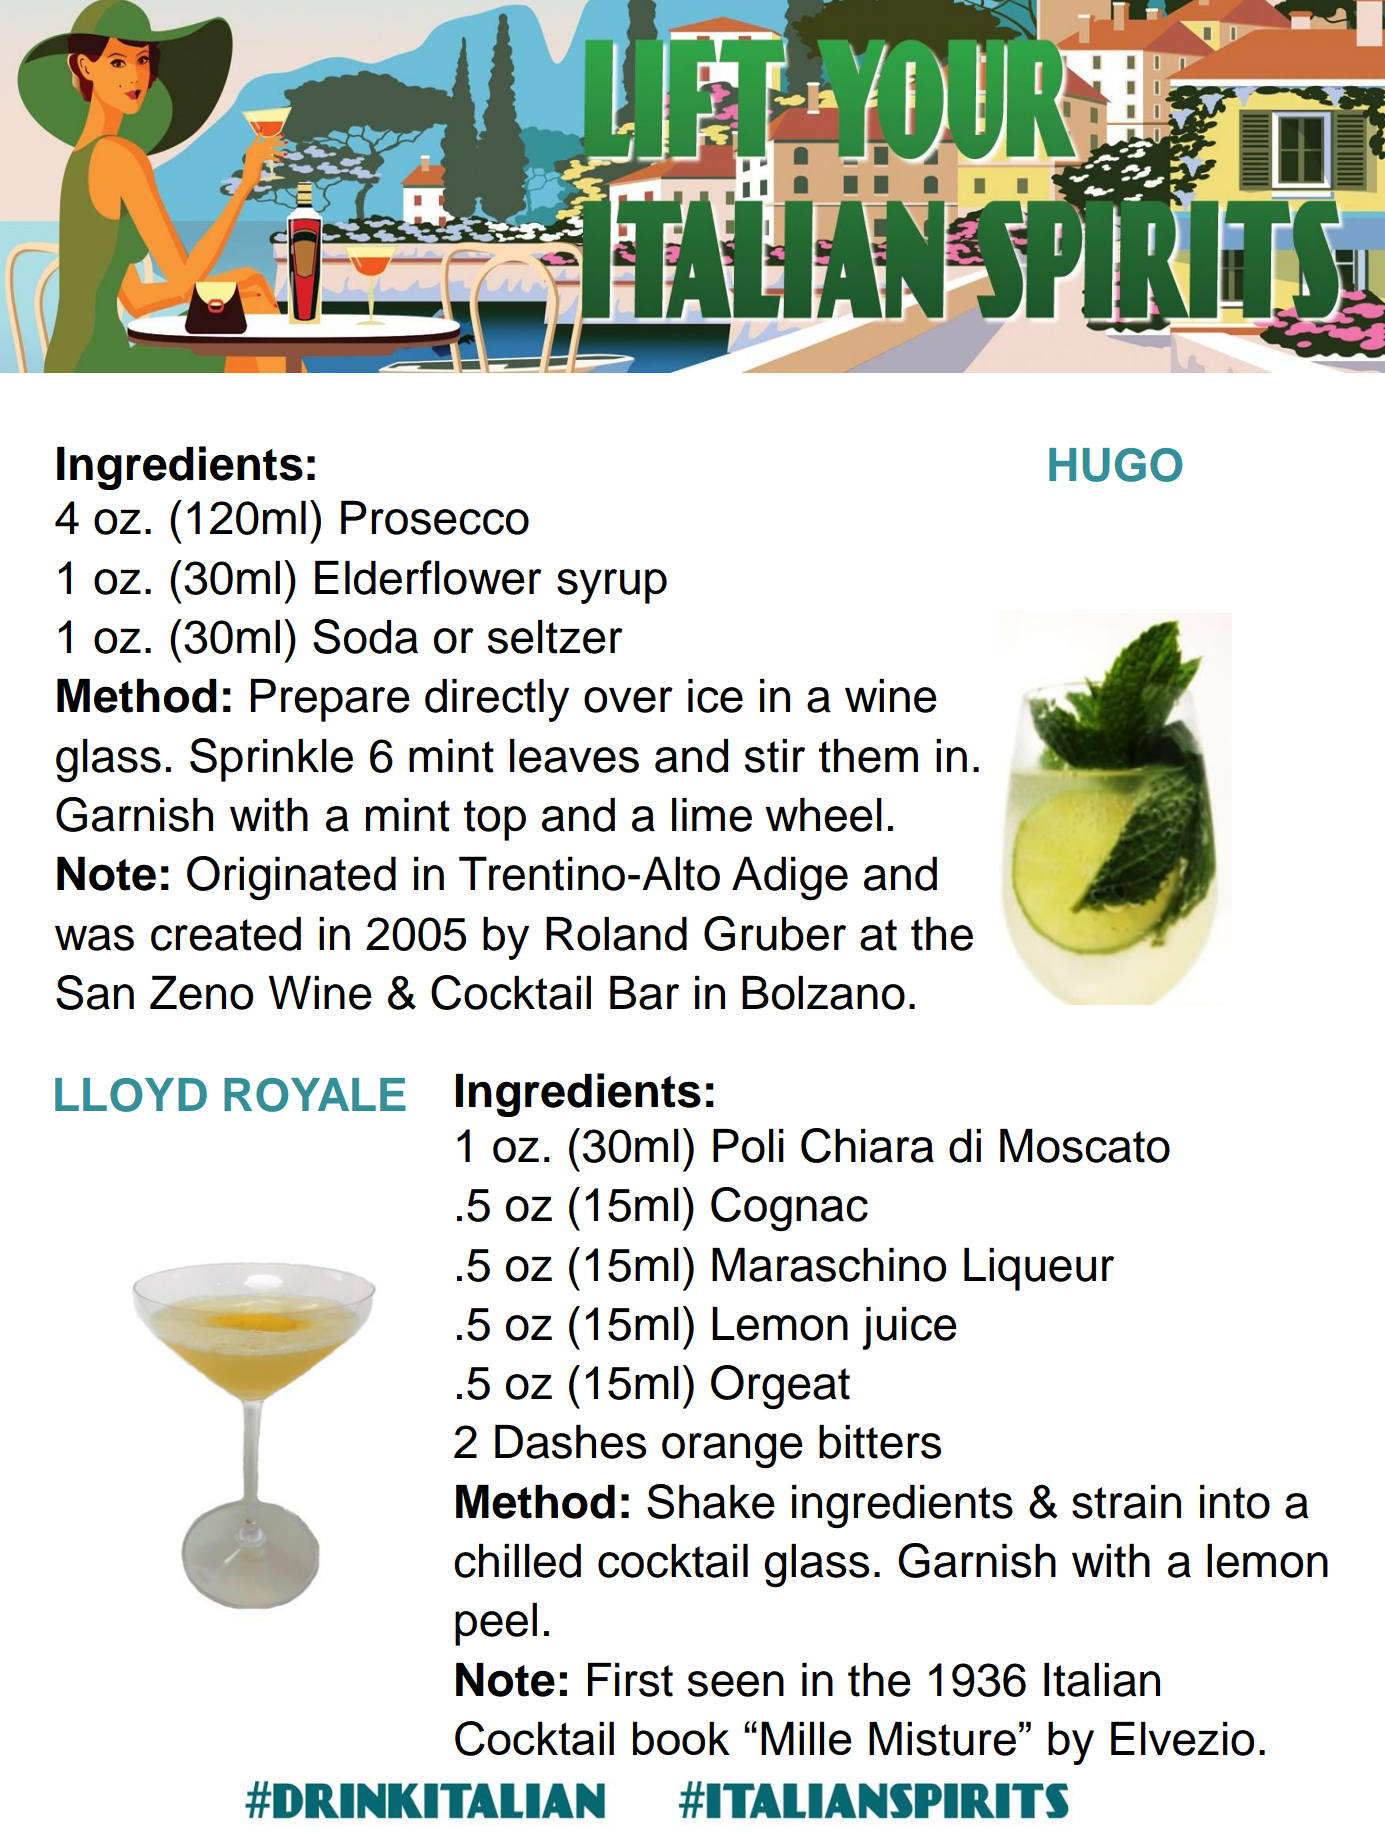  I want to click on Prosecco, so click(435, 517).
